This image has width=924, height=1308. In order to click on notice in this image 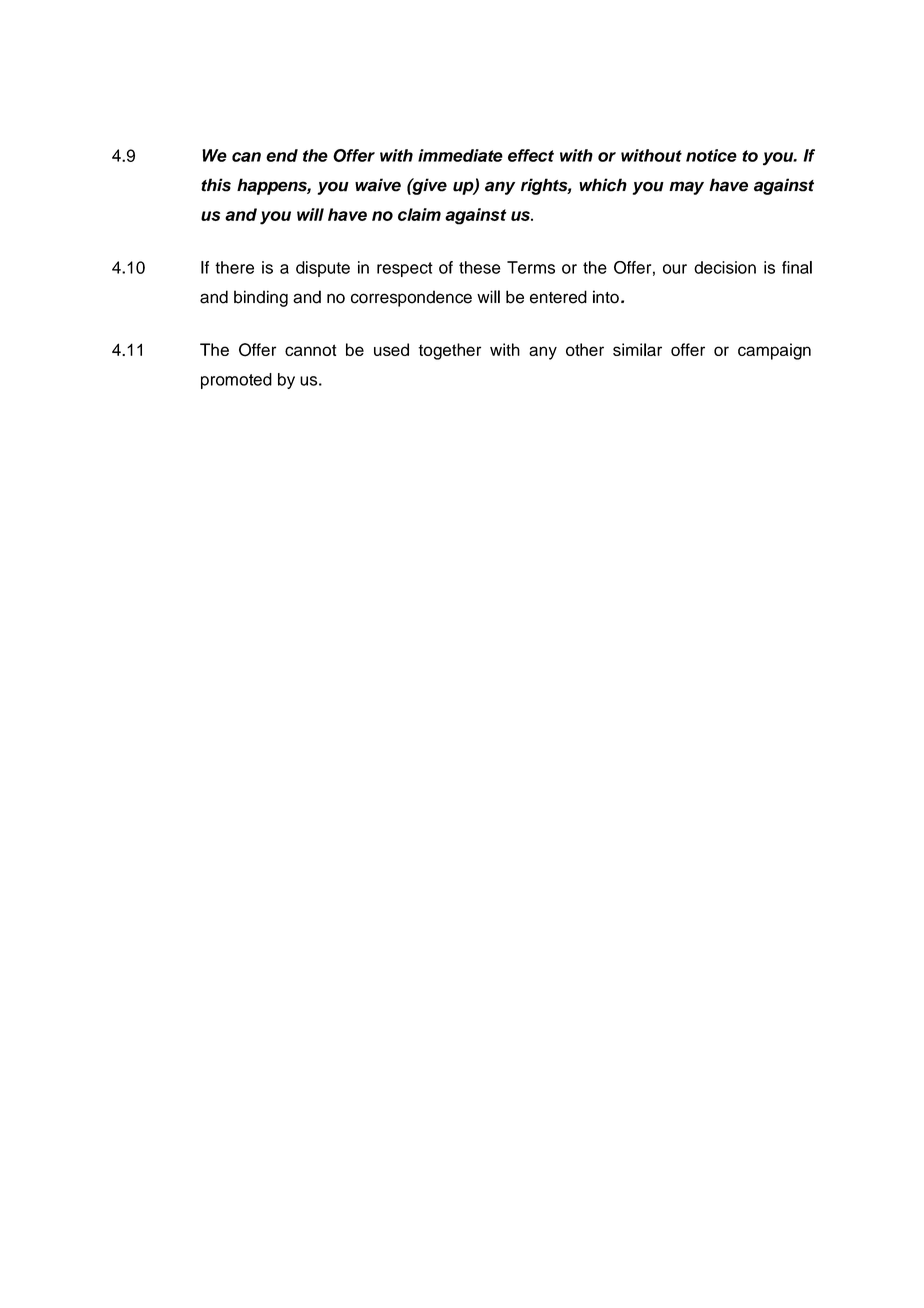, I will do `click(711, 155)`.
